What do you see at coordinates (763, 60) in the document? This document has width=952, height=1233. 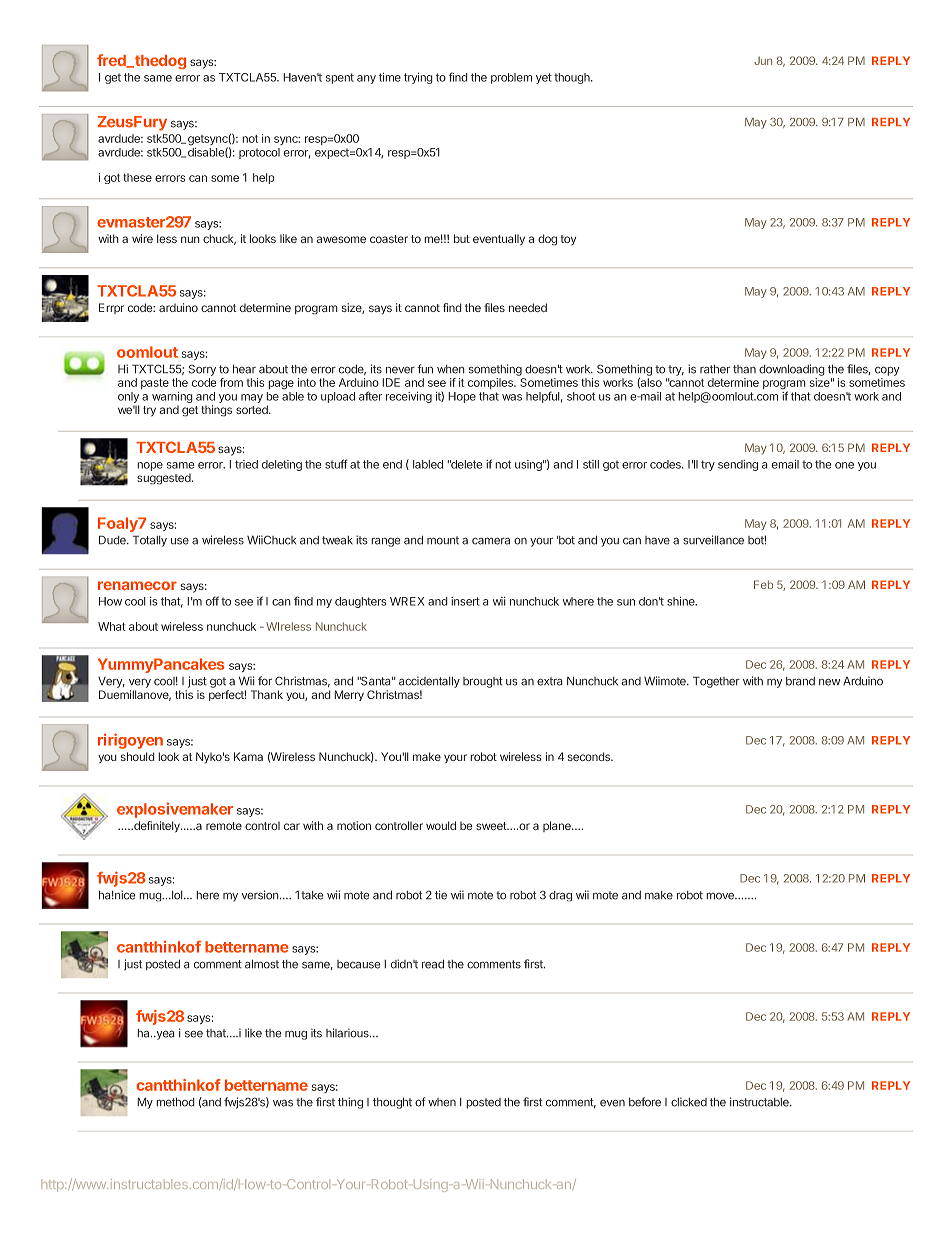 I see `Jun` at bounding box center [763, 60].
